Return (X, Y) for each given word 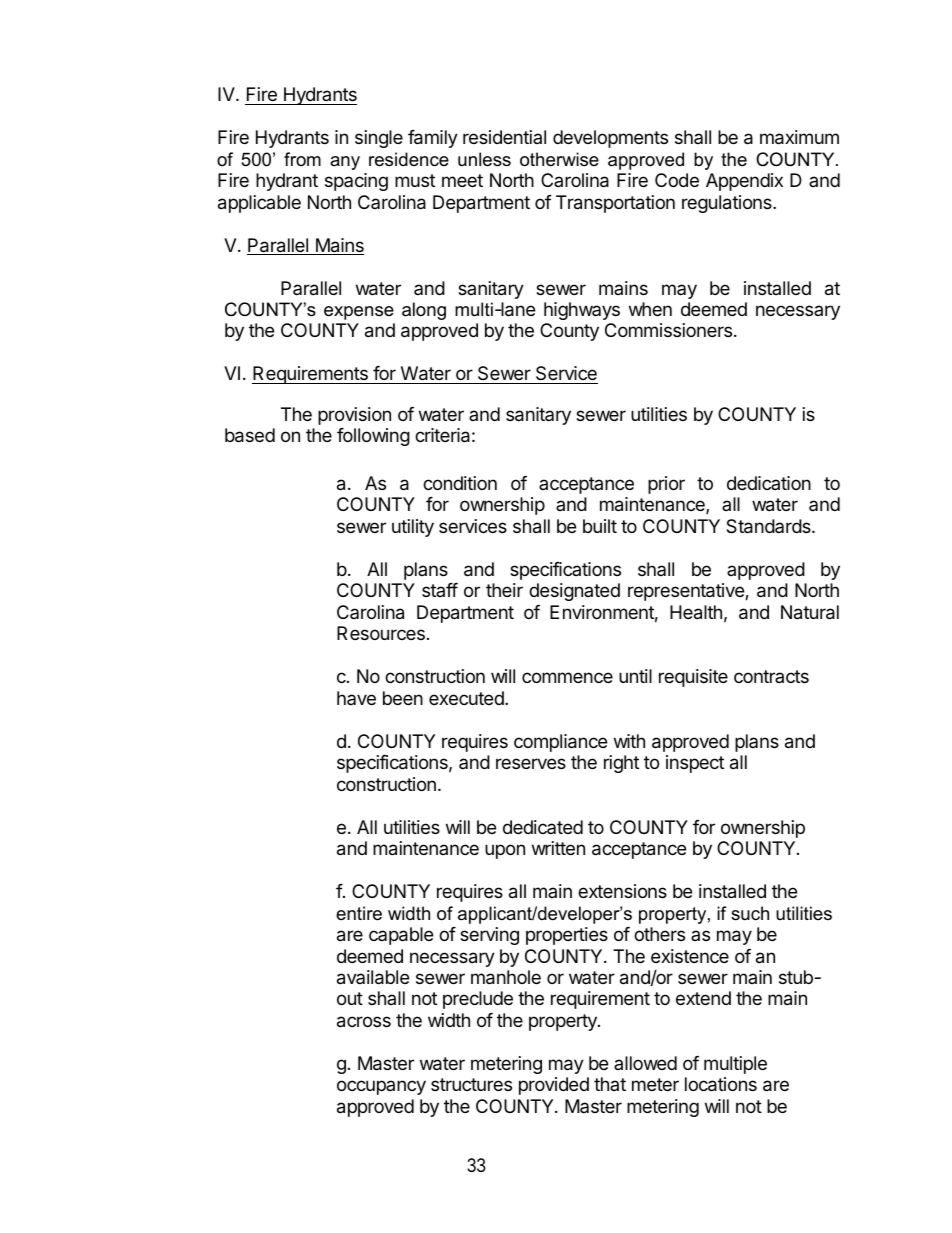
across (364, 1022)
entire (359, 913)
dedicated (543, 827)
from (302, 159)
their (504, 590)
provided (554, 1086)
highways (582, 311)
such (750, 913)
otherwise (559, 159)
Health (696, 612)
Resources (381, 633)
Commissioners (668, 330)
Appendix (744, 182)
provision (354, 416)
